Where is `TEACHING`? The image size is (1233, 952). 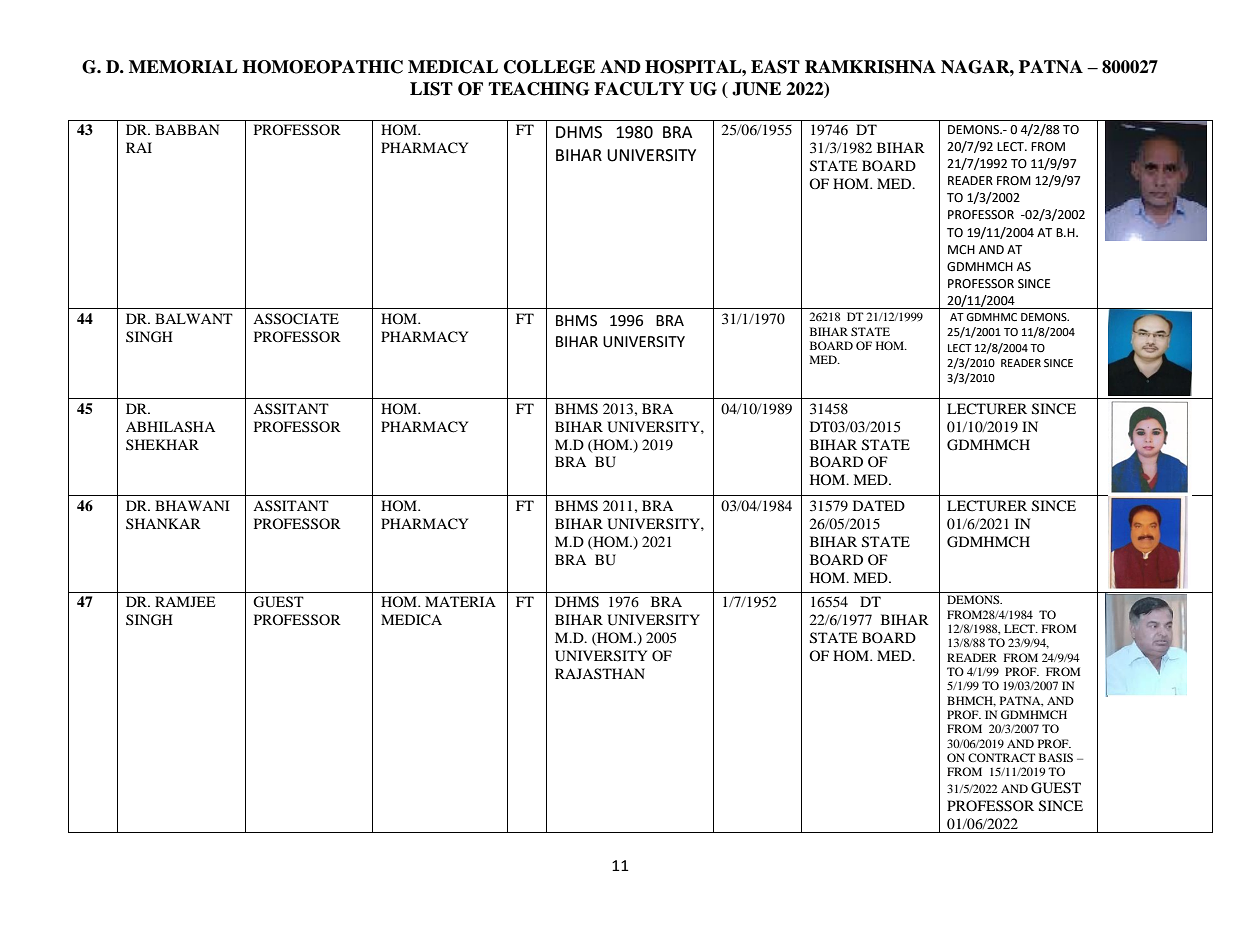
TEACHING is located at coordinates (538, 89).
